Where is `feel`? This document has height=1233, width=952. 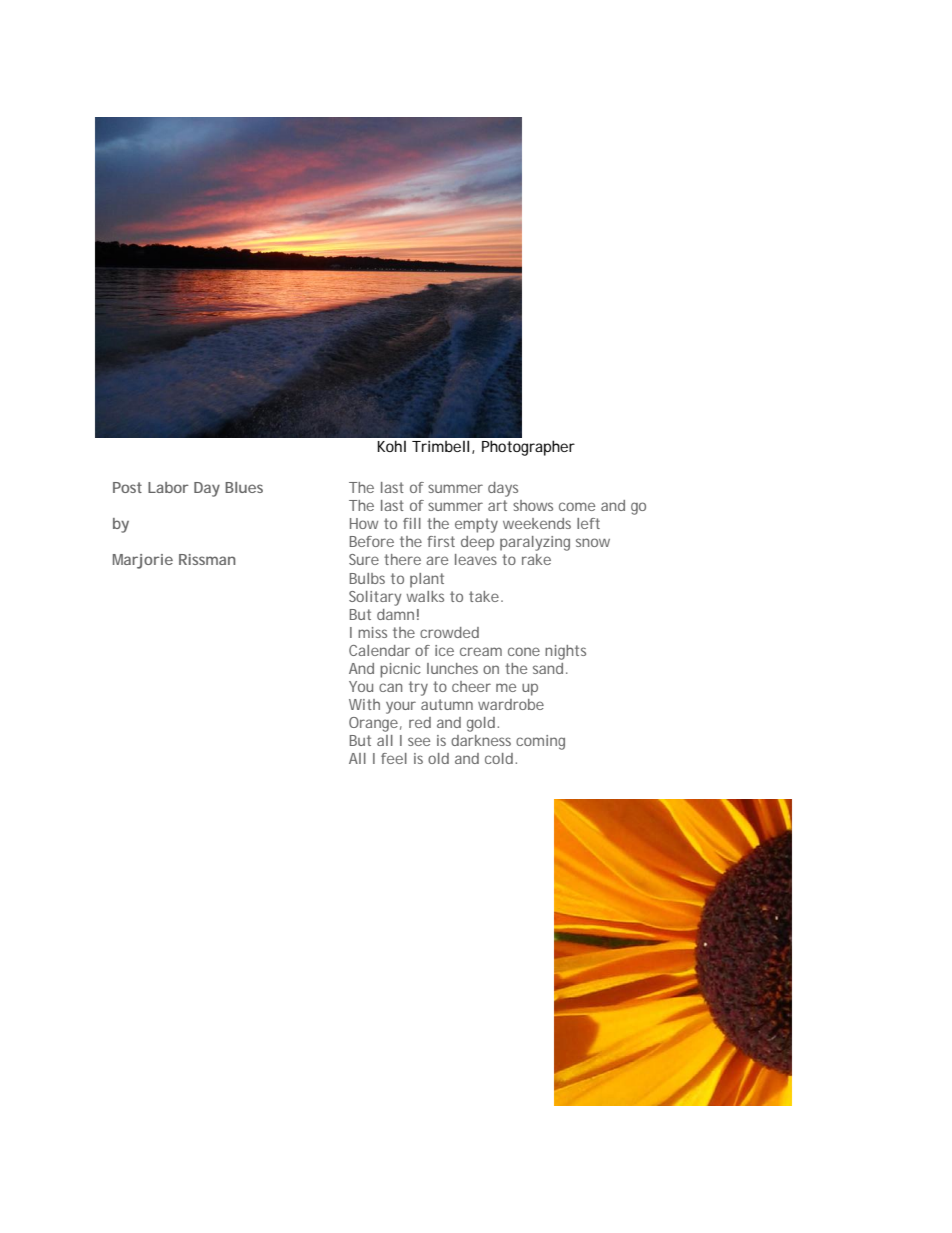
feel is located at coordinates (394, 758).
